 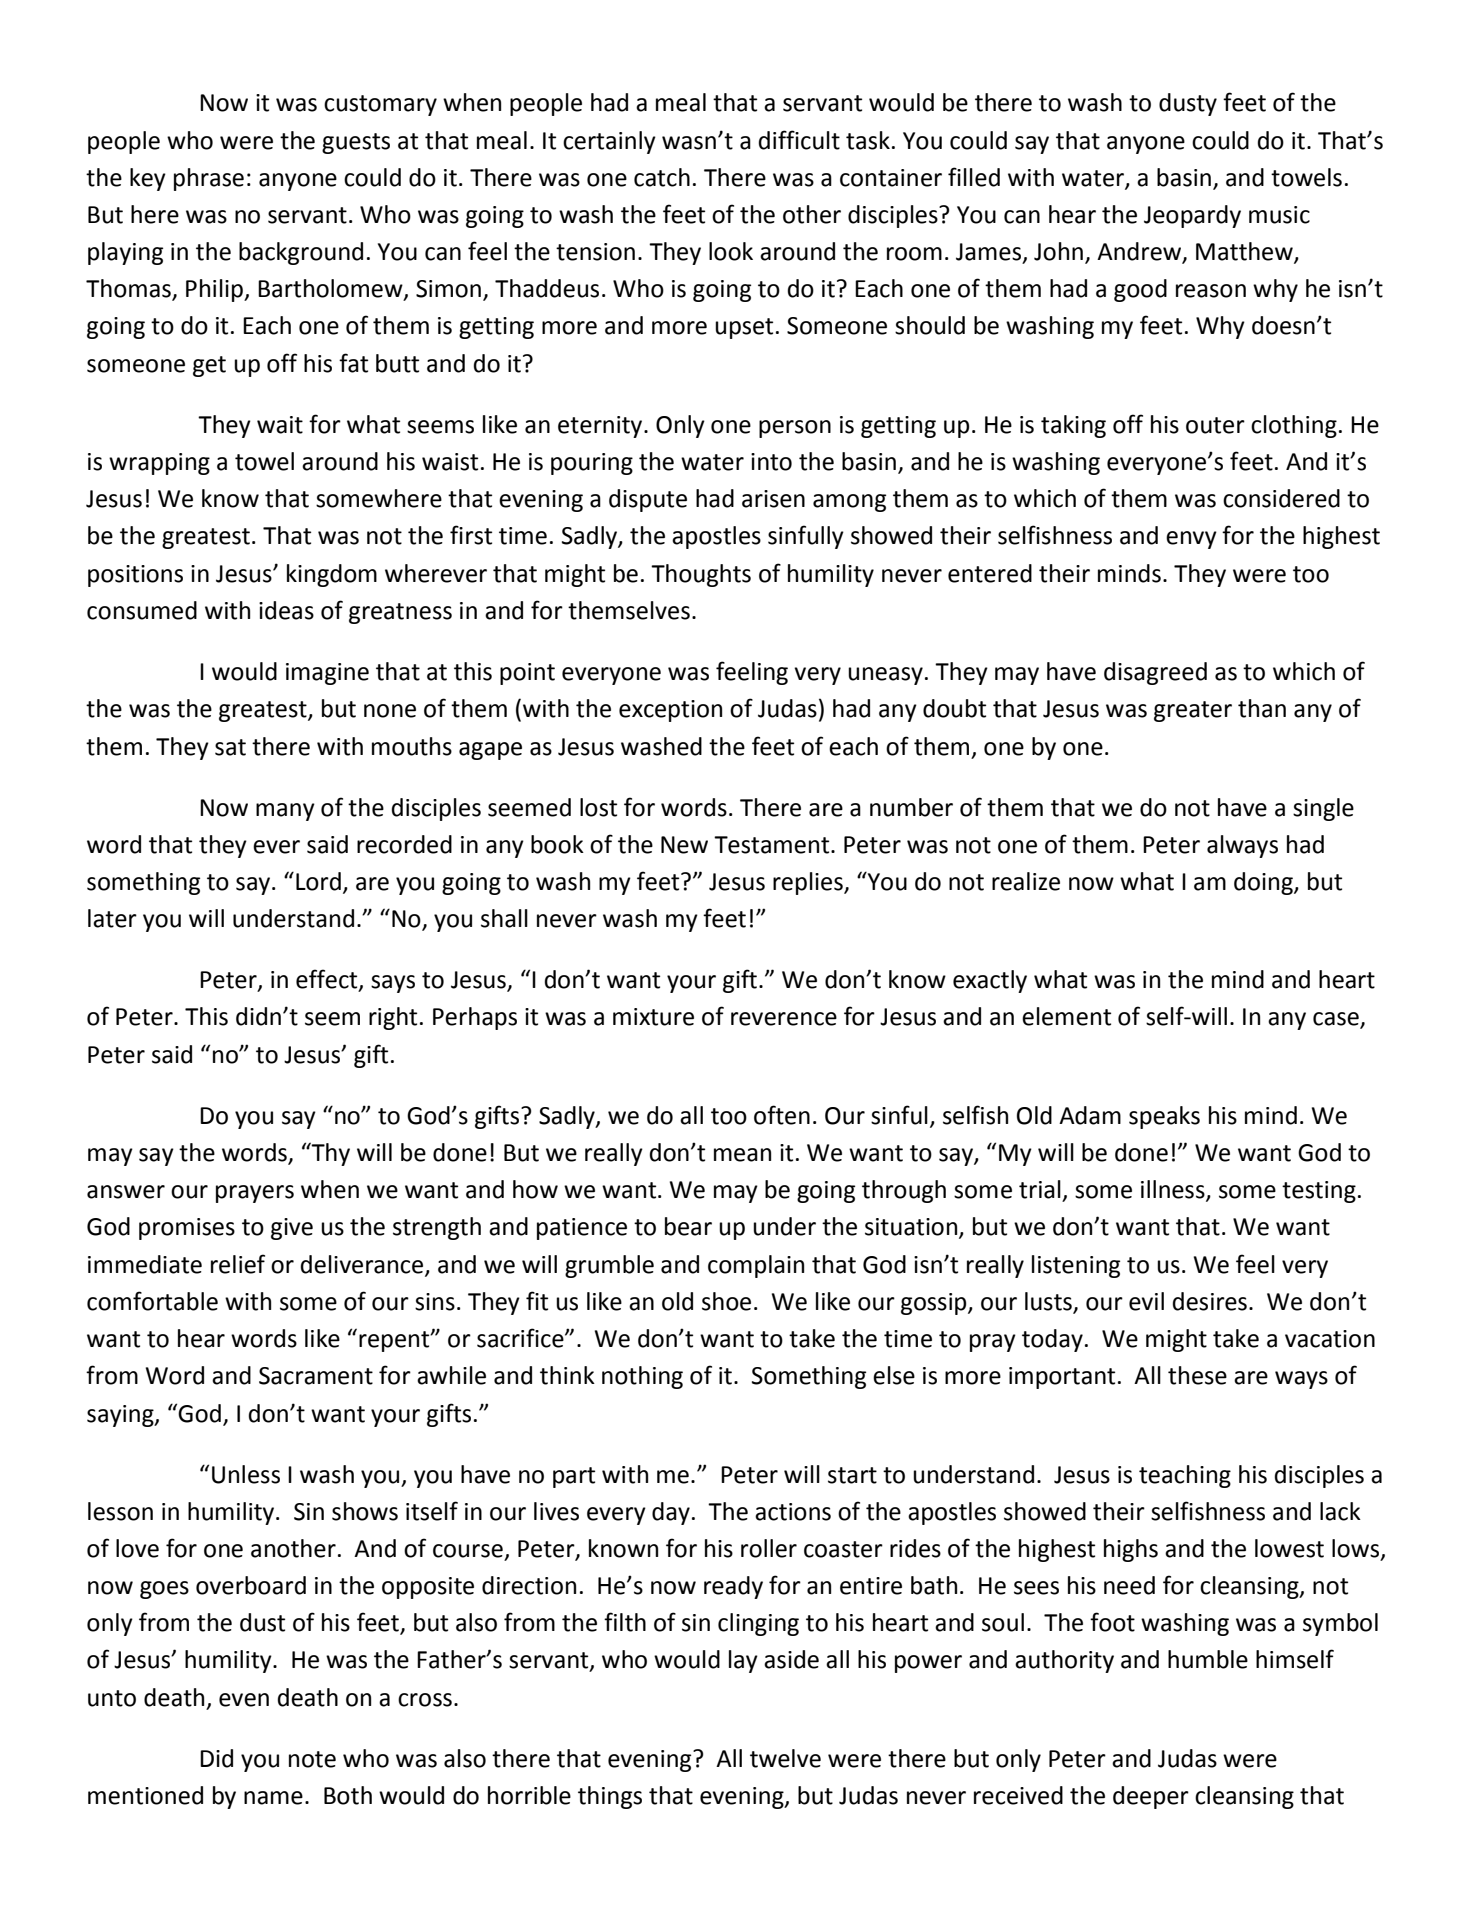 I want to click on deeper, so click(x=1151, y=1797).
